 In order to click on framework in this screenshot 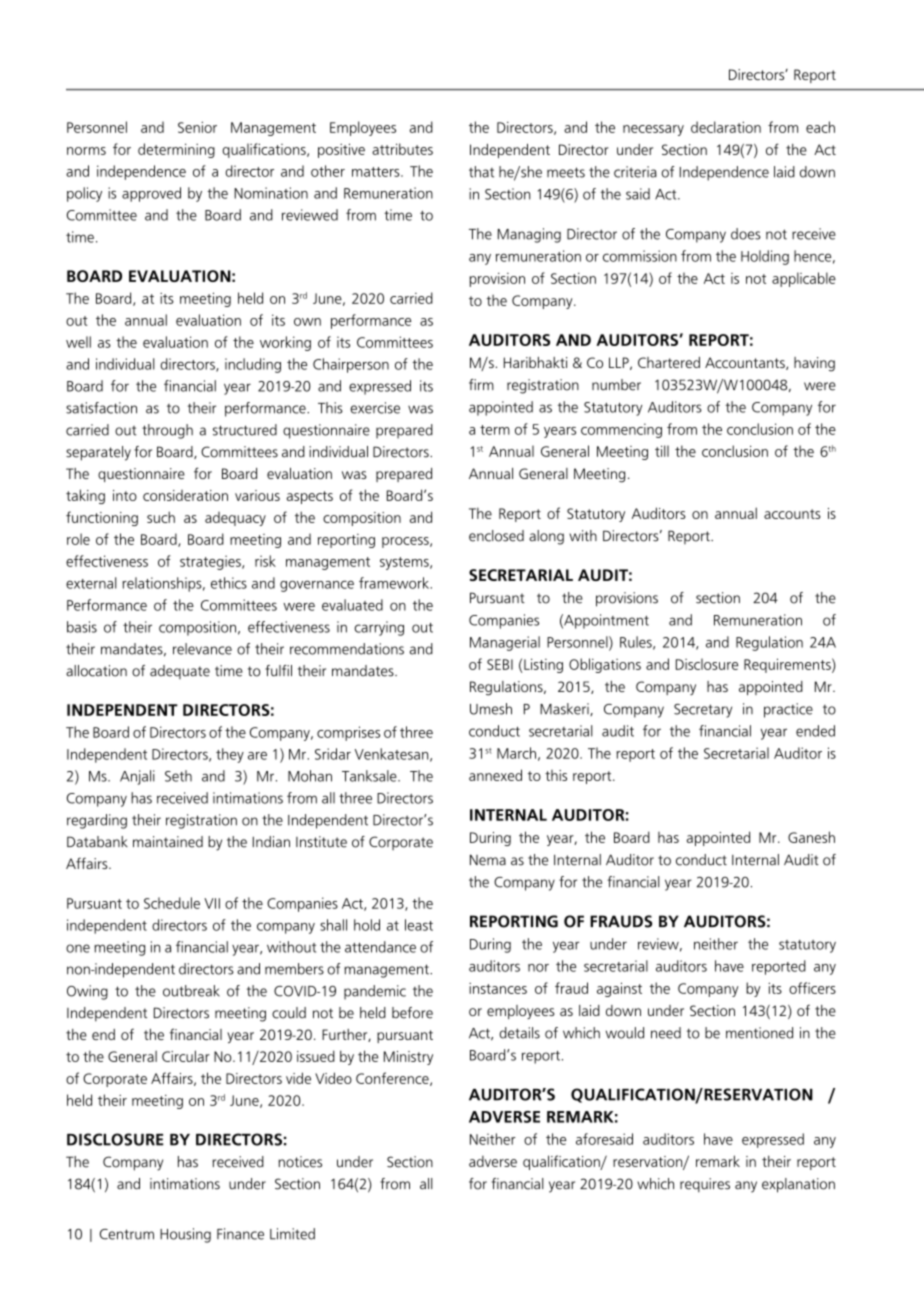, I will do `click(395, 583)`.
